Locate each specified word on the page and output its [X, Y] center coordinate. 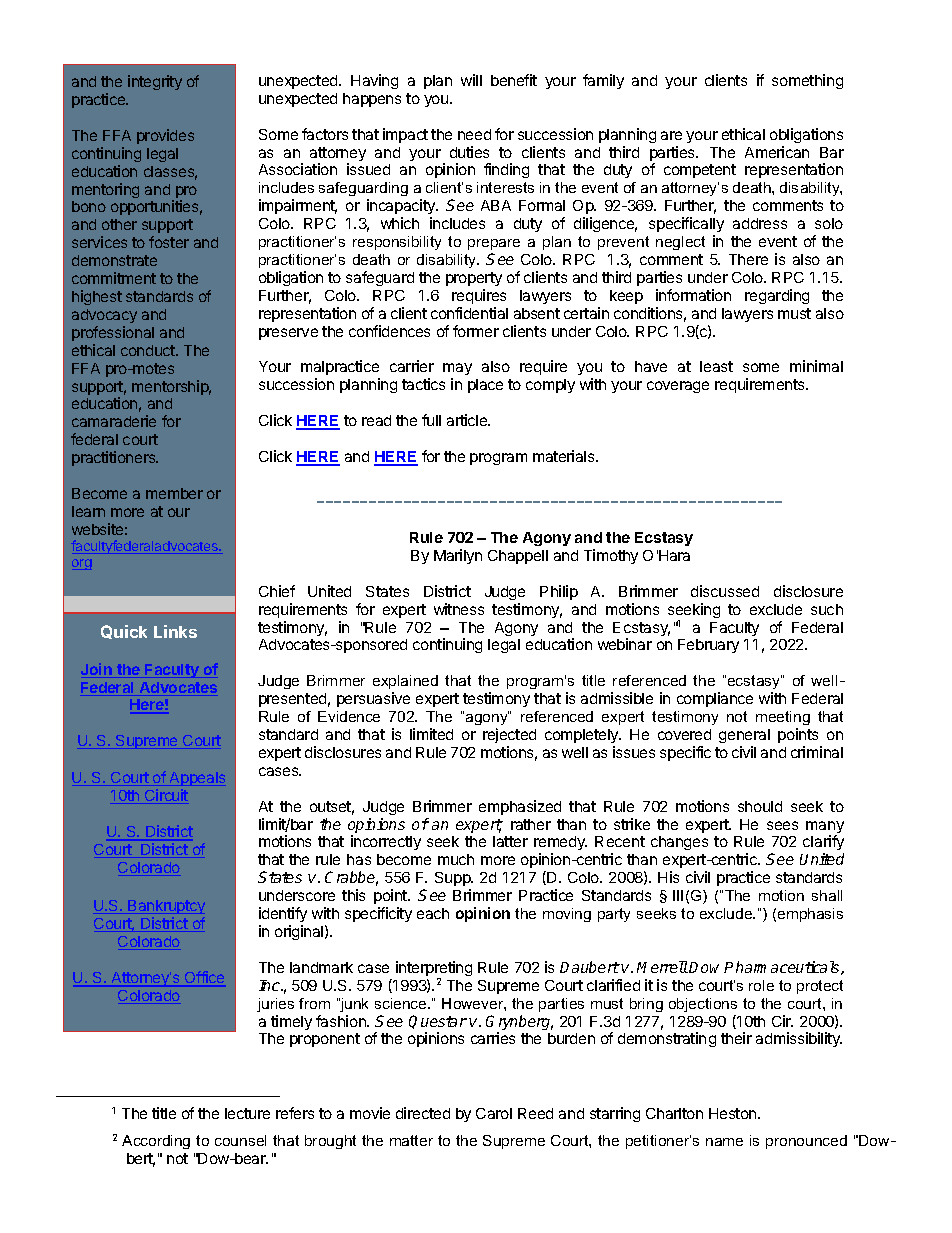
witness [459, 609]
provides [165, 136]
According [156, 1142]
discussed [725, 591]
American [777, 152]
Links [175, 631]
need [474, 134]
